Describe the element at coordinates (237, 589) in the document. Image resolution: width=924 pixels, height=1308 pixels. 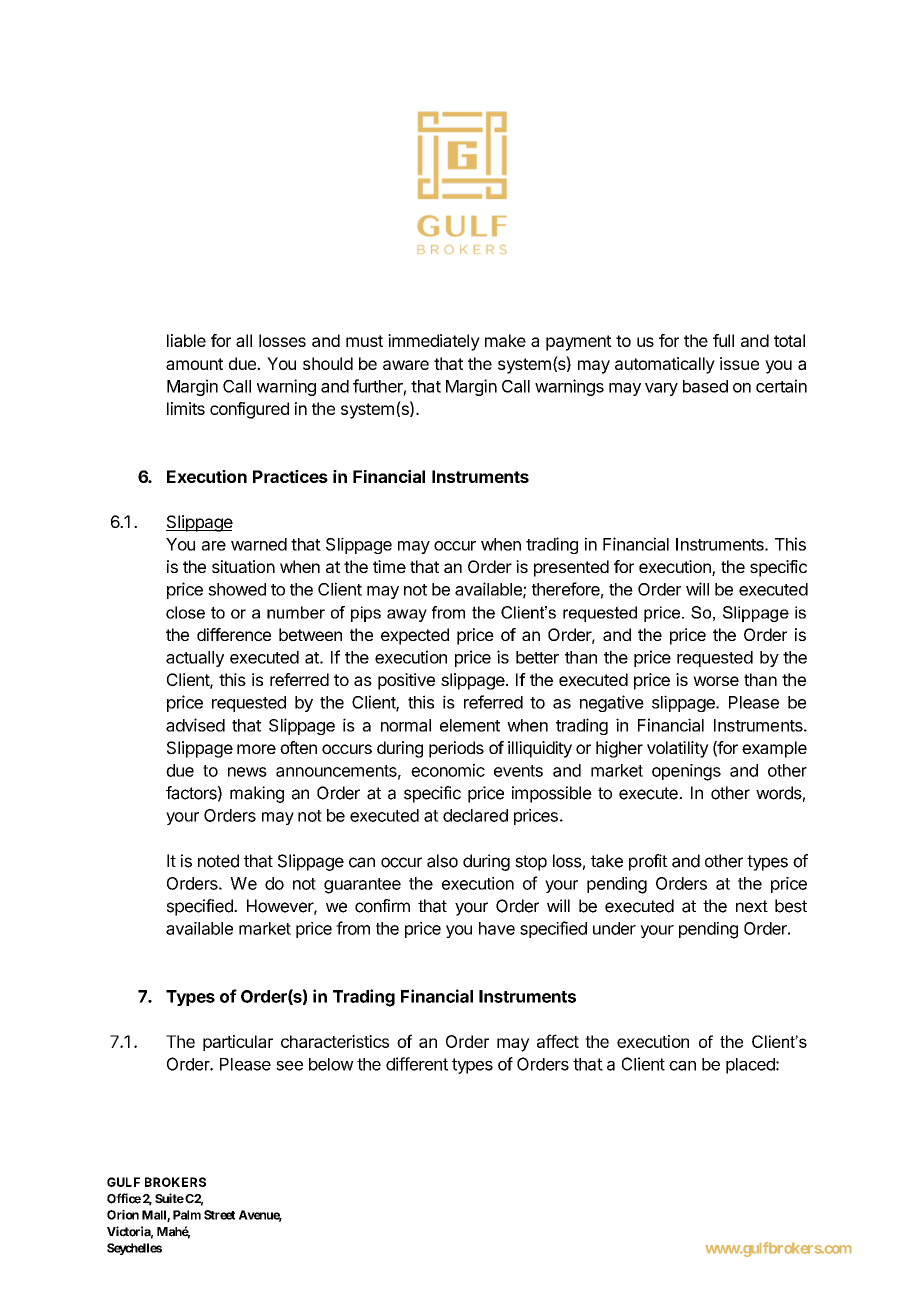
I see `showed` at that location.
